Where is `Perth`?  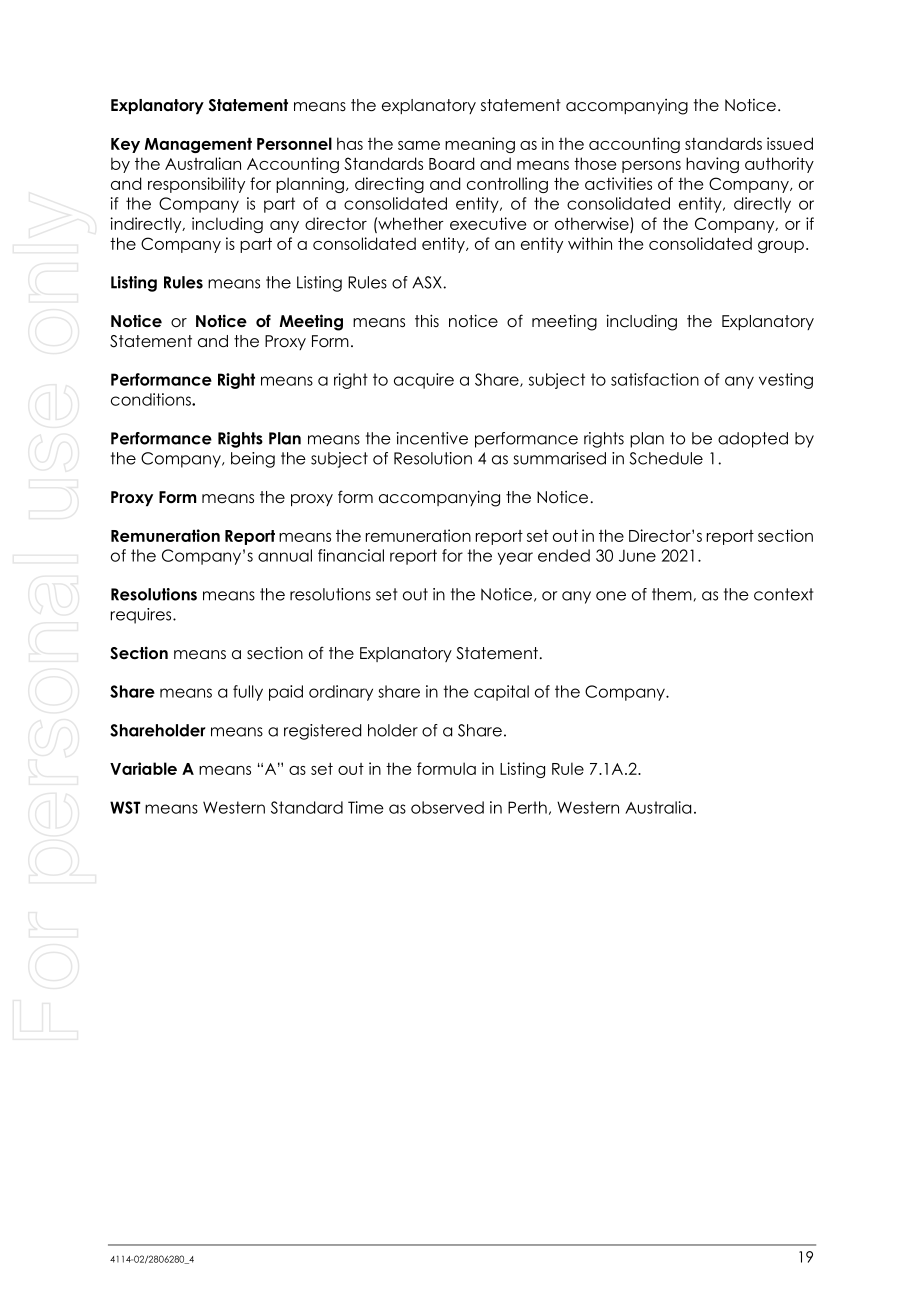 Perth is located at coordinates (527, 807).
